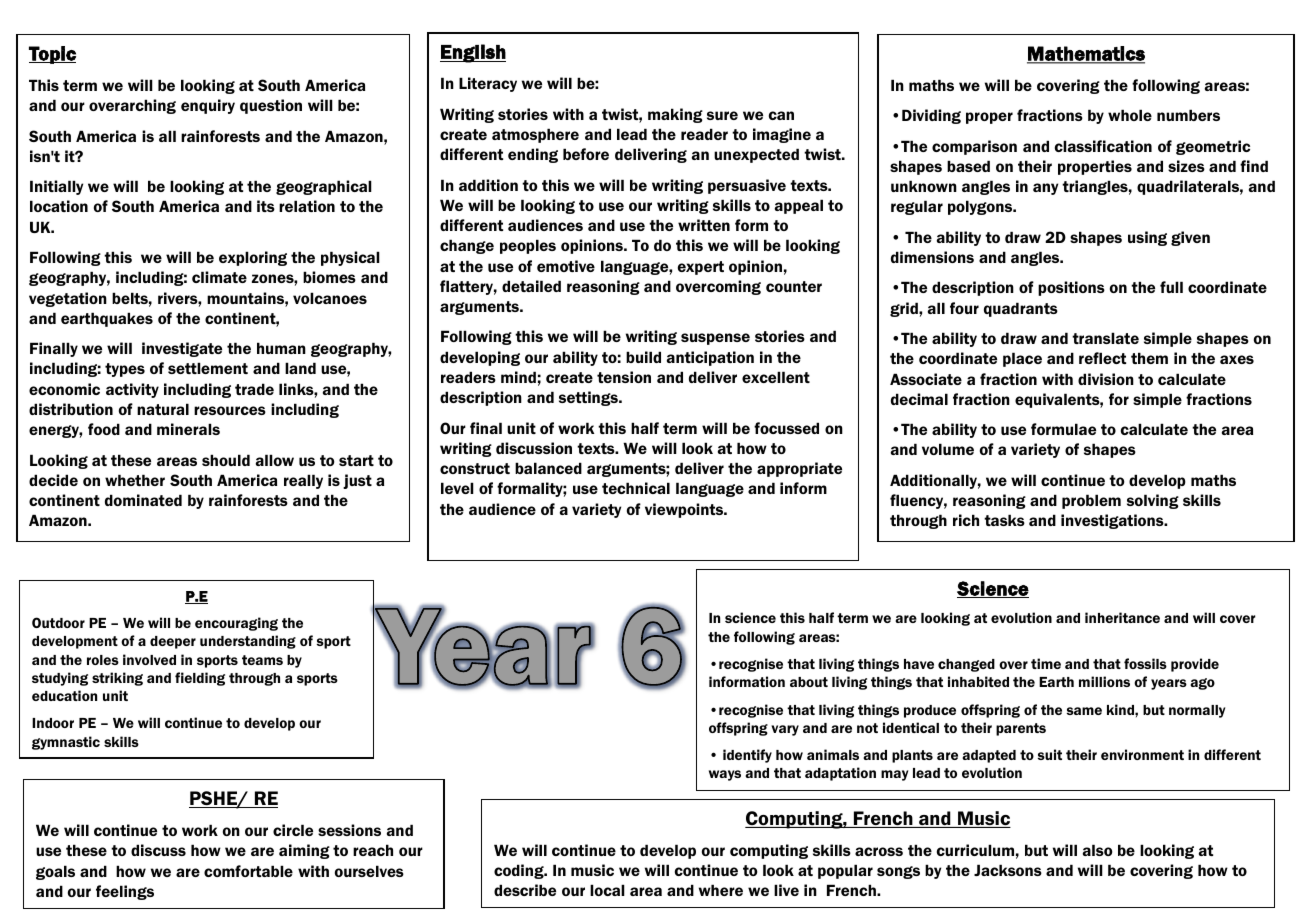 This image has height=911, width=1316. I want to click on translate, so click(1105, 338).
